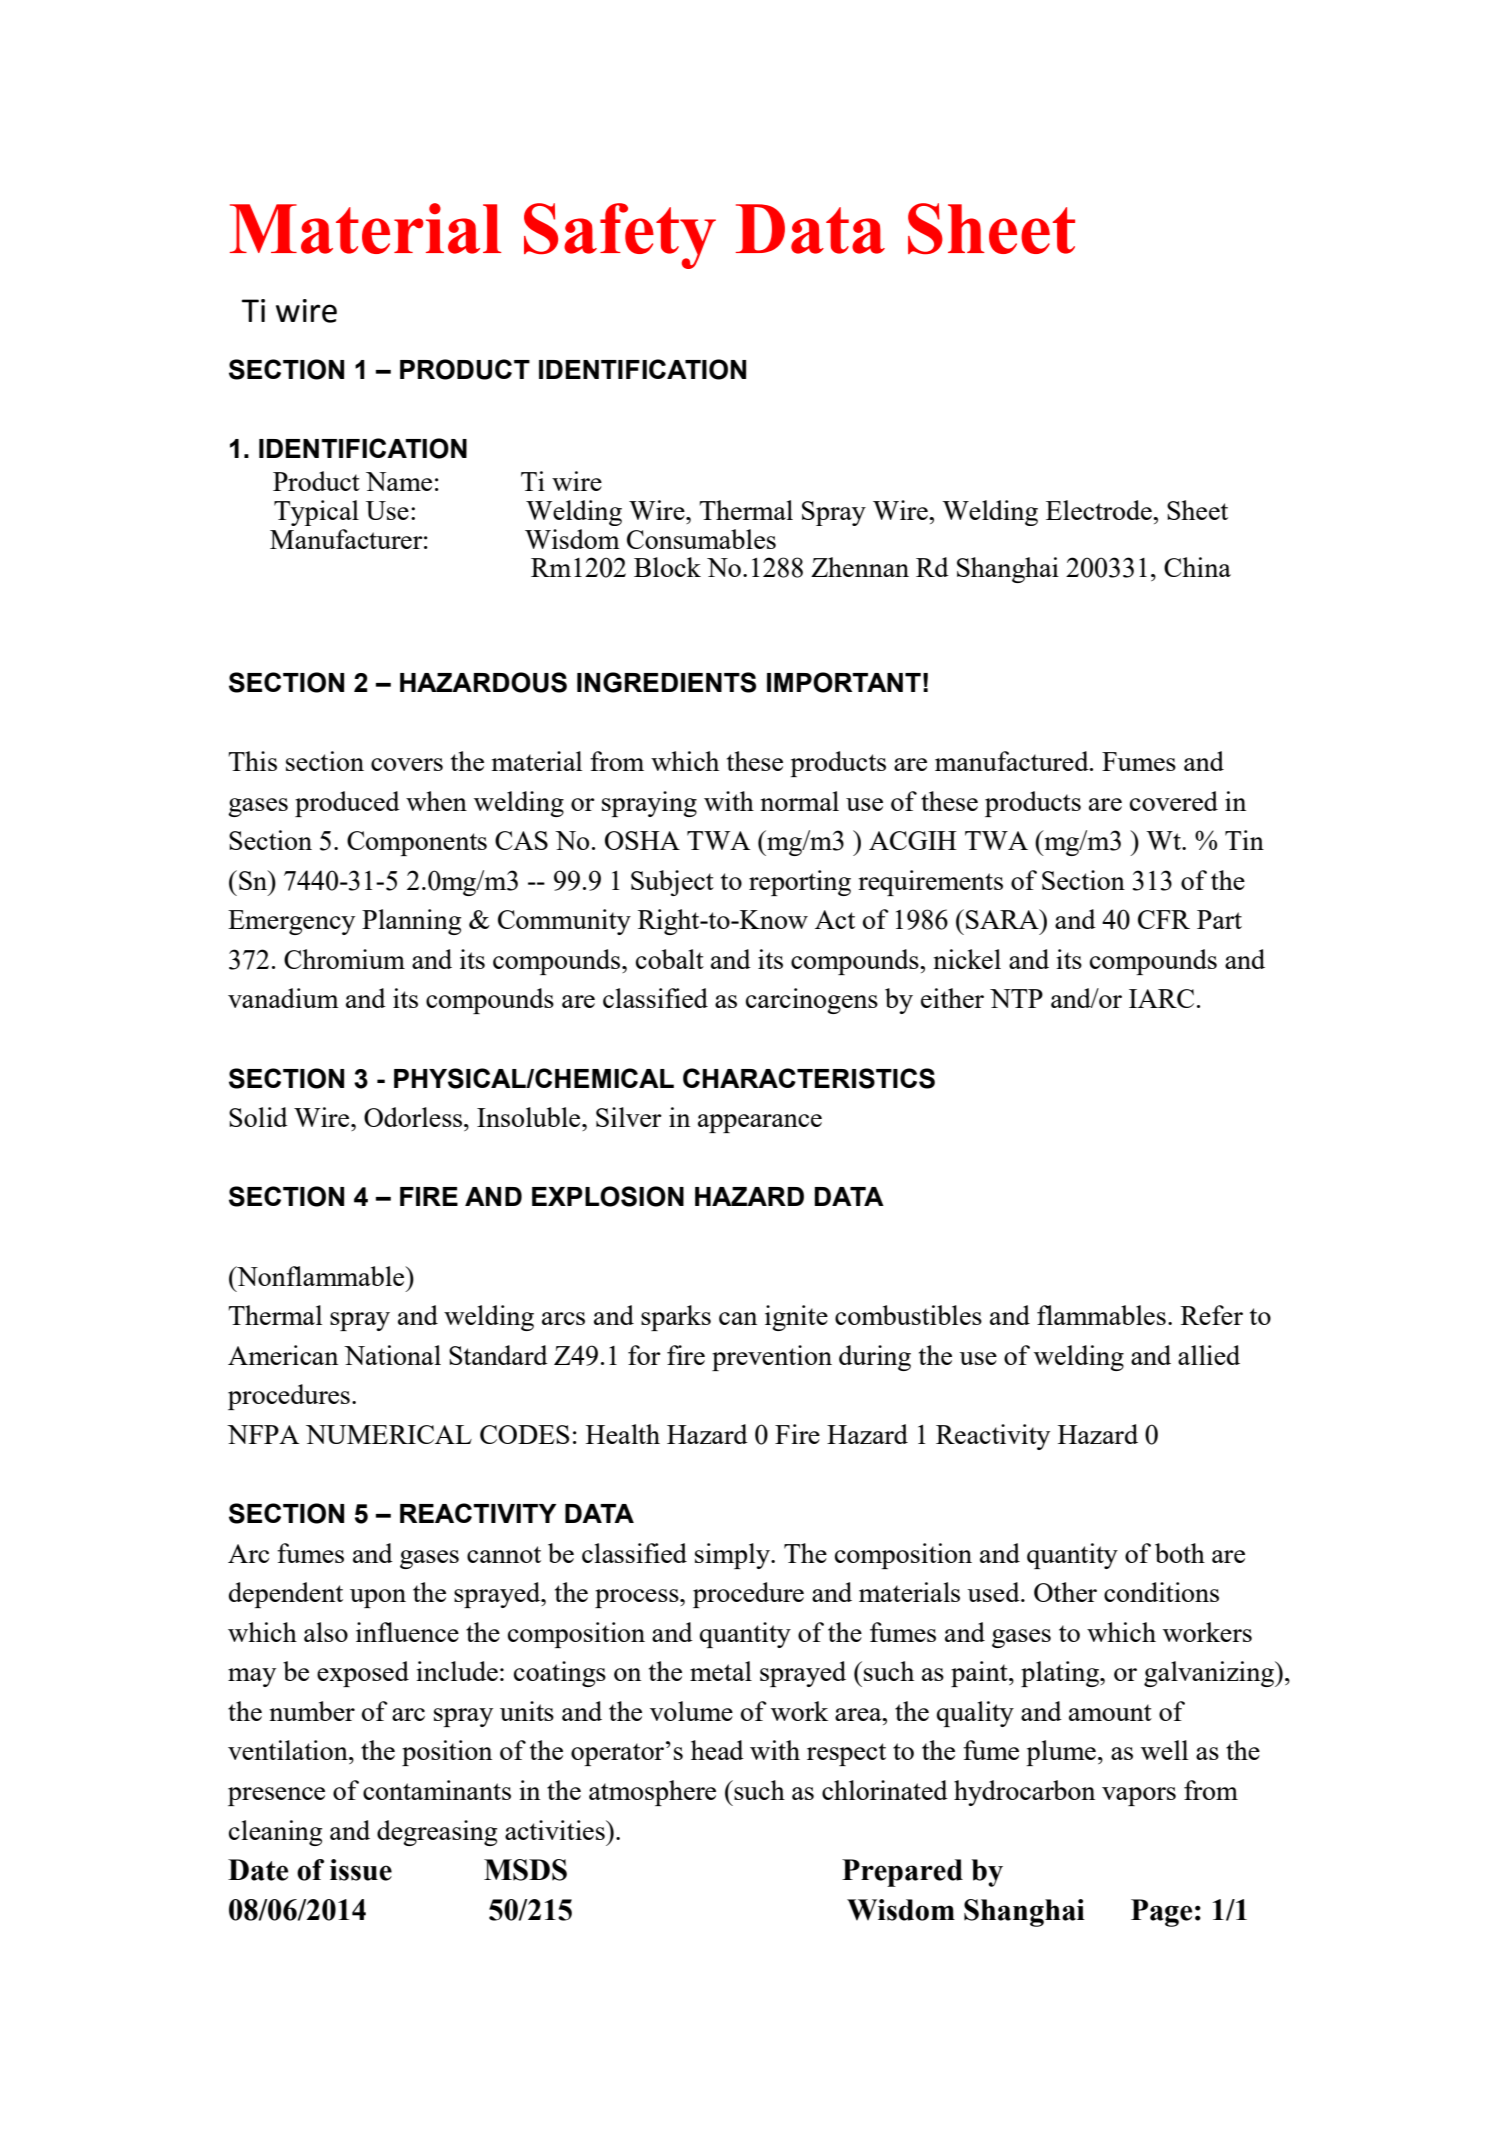  I want to click on NTP, so click(1016, 998).
